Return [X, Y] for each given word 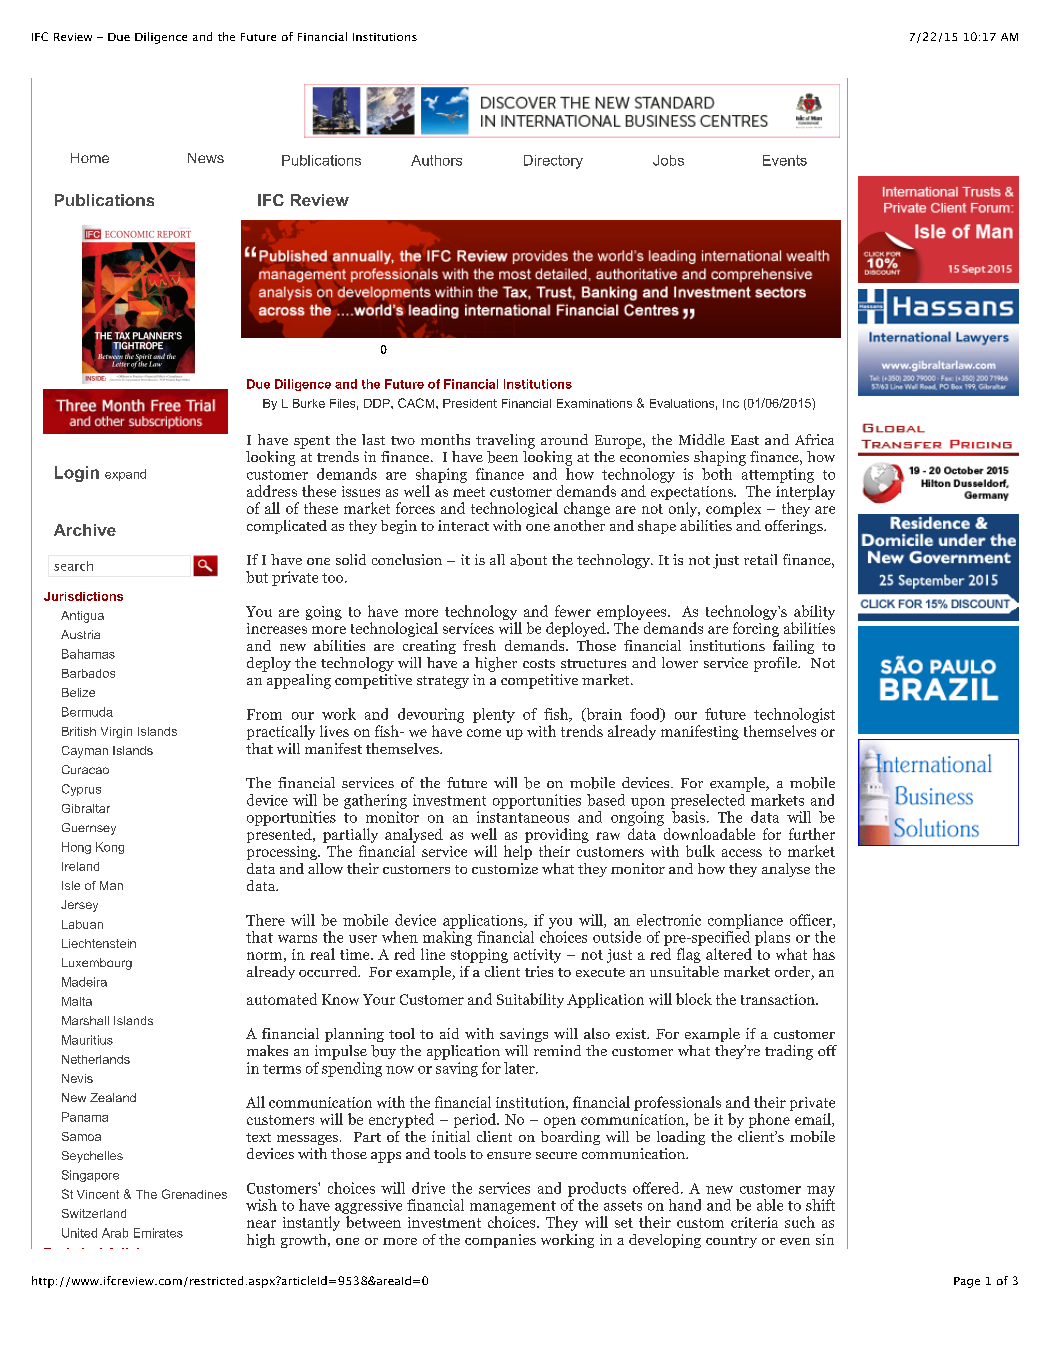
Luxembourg [97, 964]
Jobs [668, 160]
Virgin [116, 732]
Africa [814, 439]
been [502, 457]
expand [125, 475]
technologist [794, 715]
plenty [494, 715]
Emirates [158, 1233]
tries [539, 971]
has [824, 954]
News [206, 158]
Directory [553, 162]
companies [500, 1241]
